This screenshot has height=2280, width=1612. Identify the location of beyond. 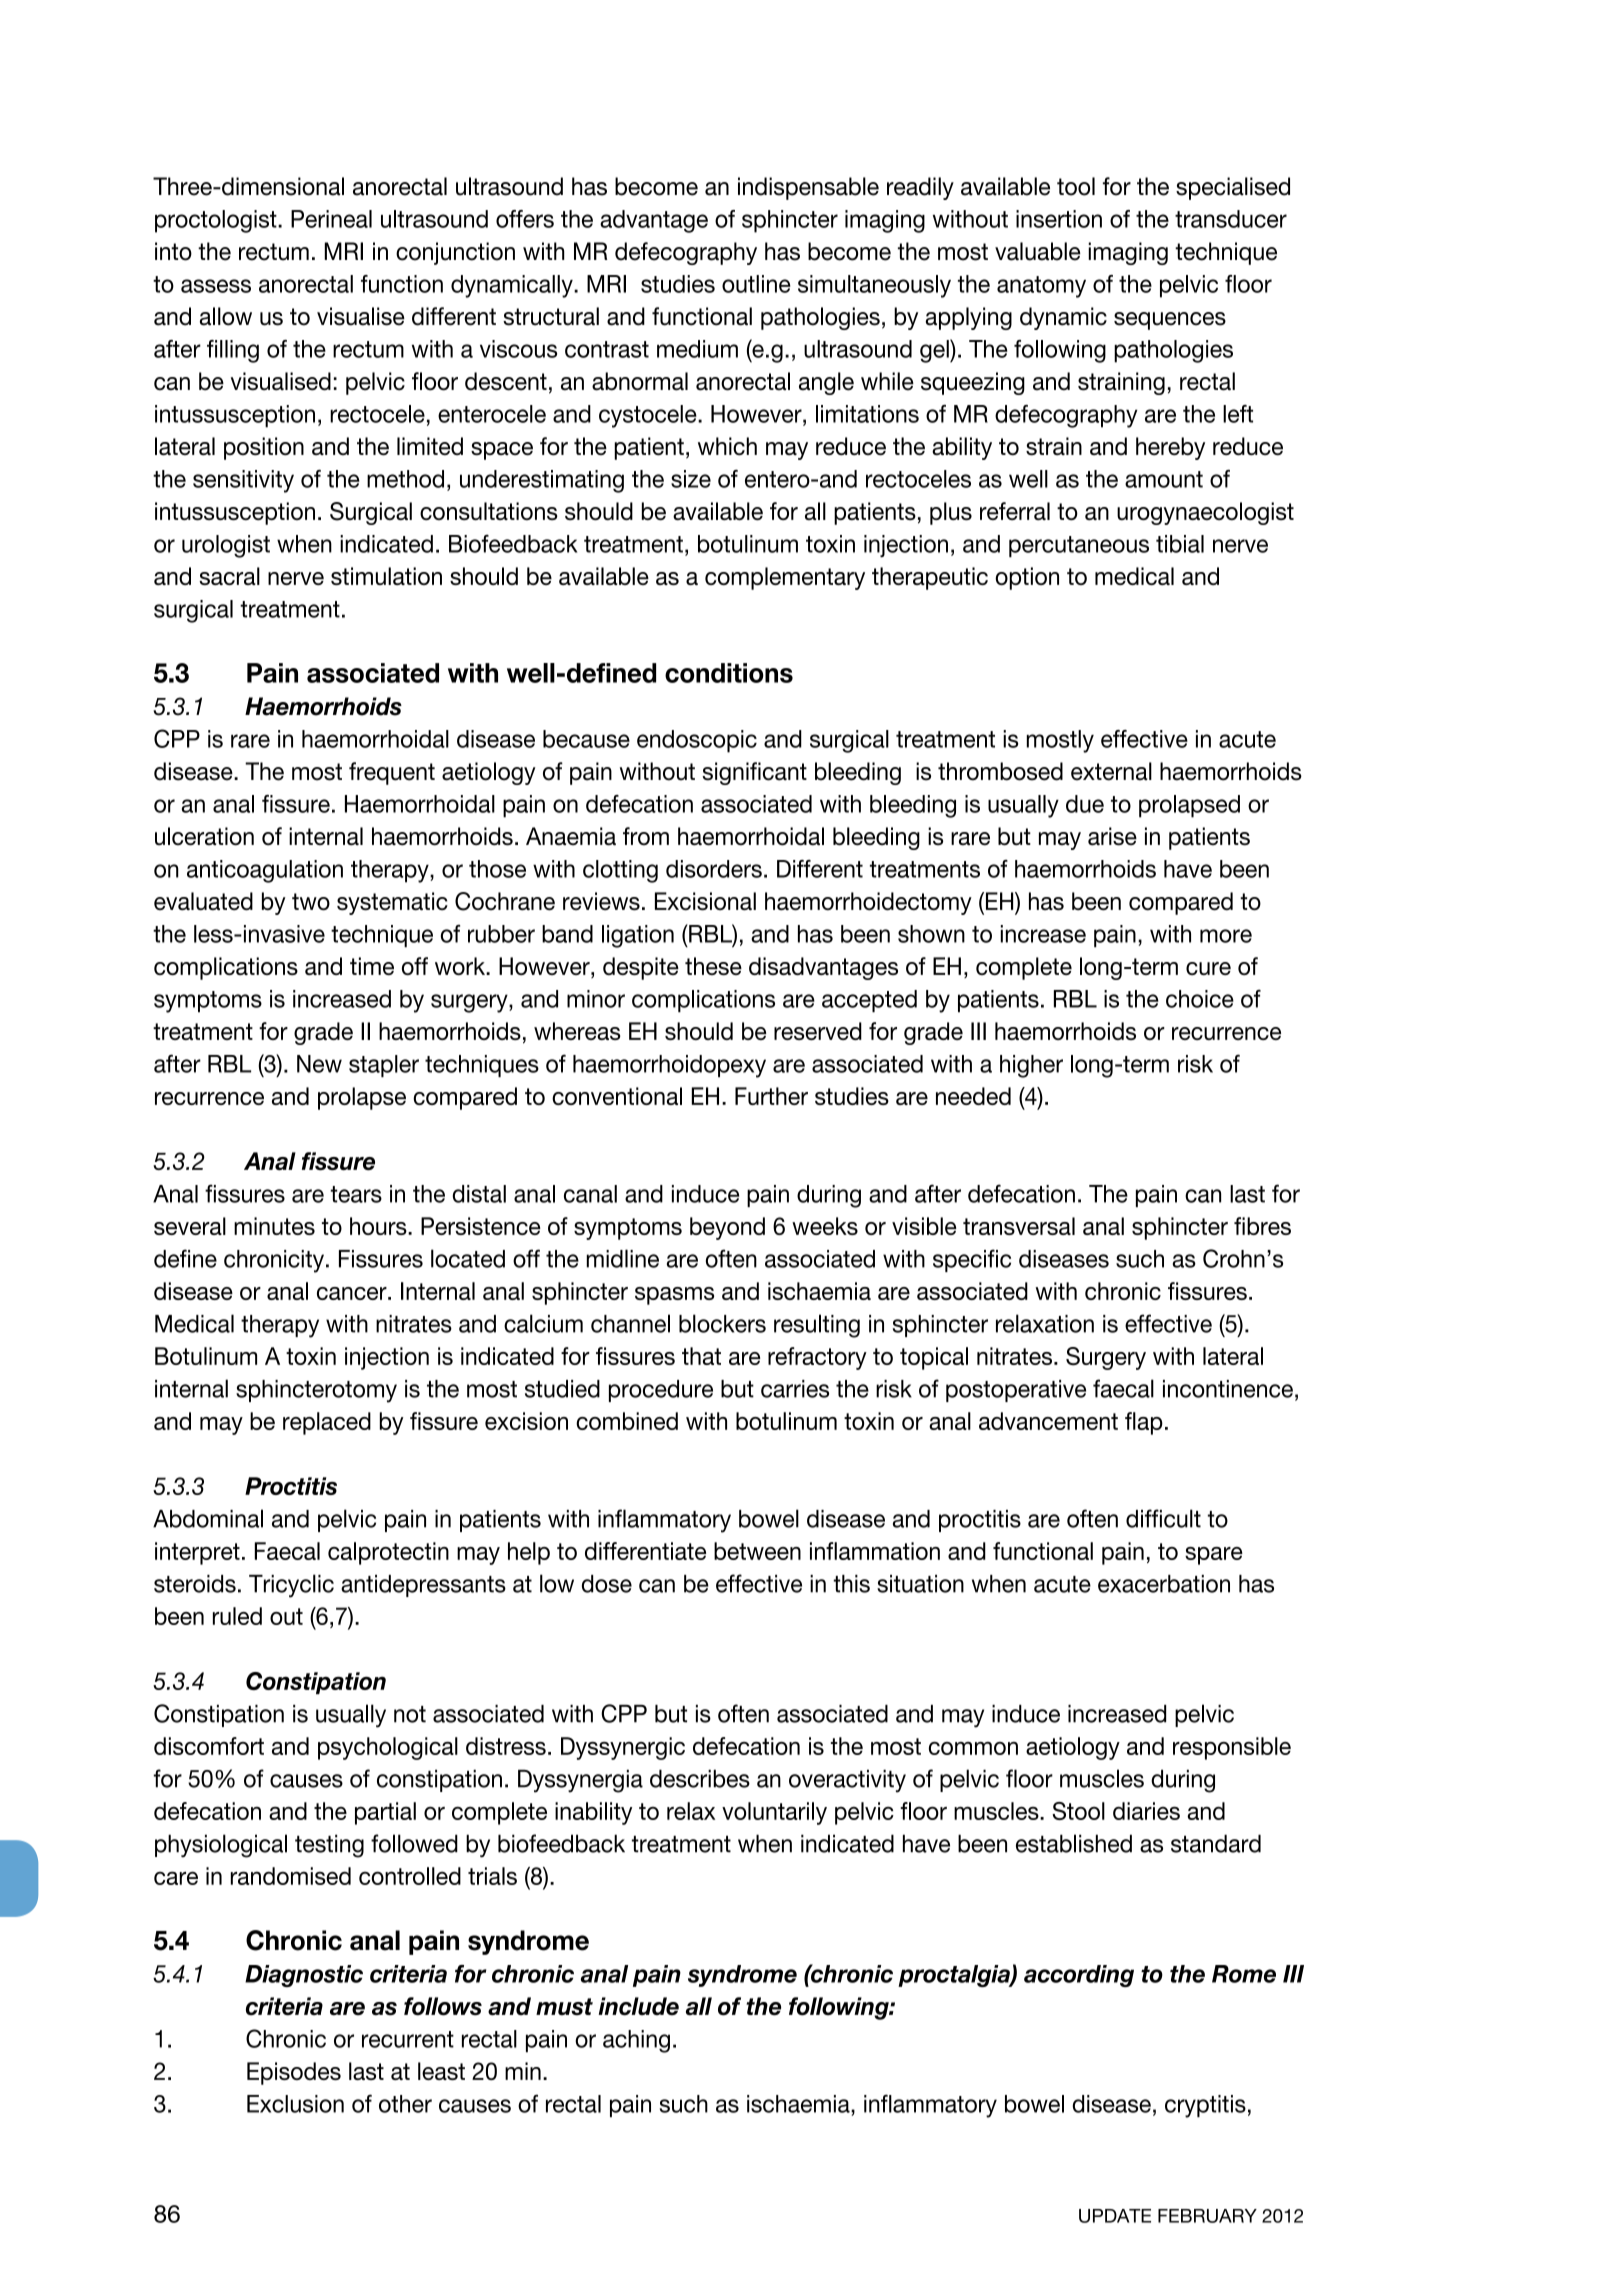
(727, 1228).
